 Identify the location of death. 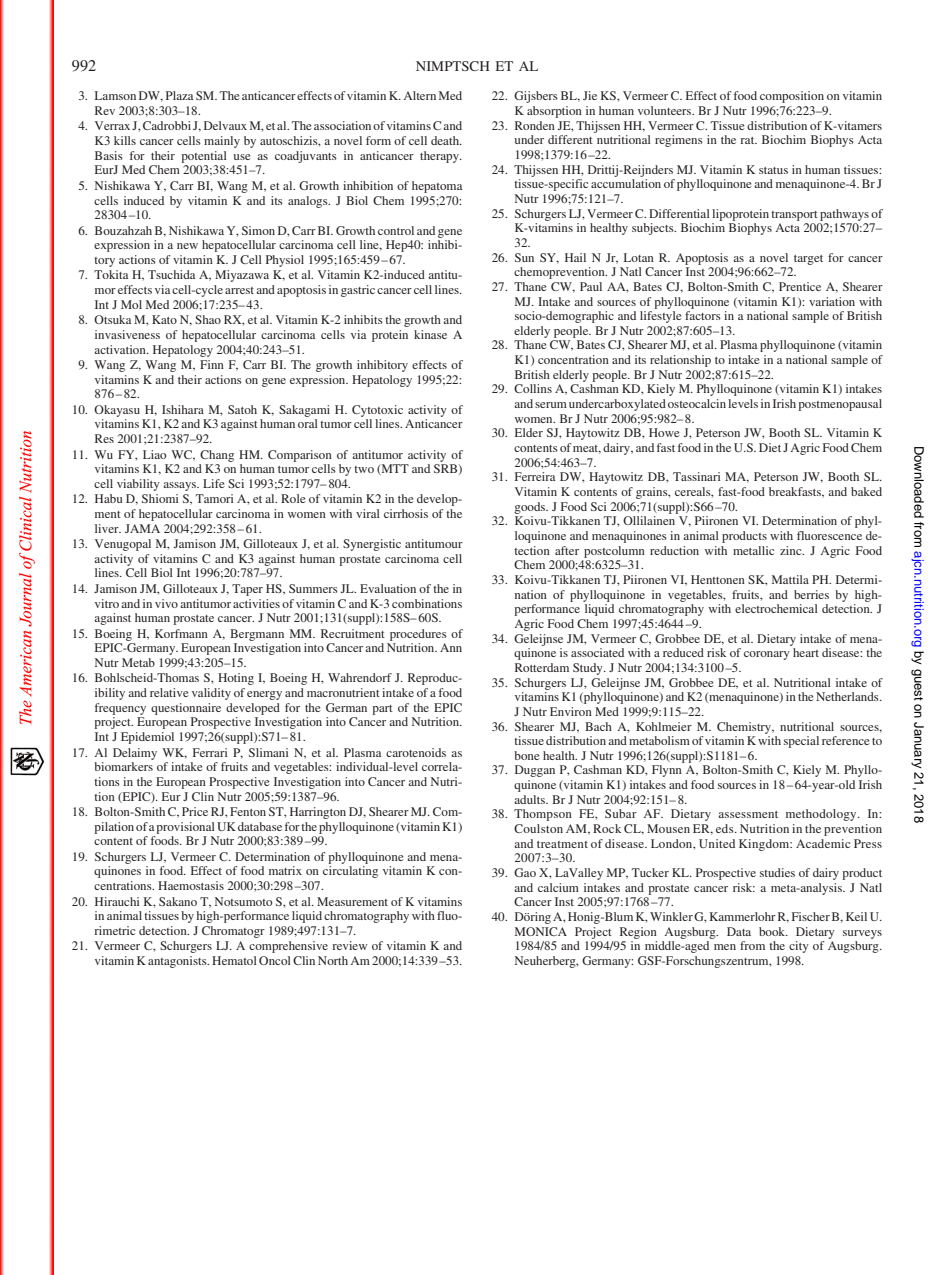
(446, 140).
